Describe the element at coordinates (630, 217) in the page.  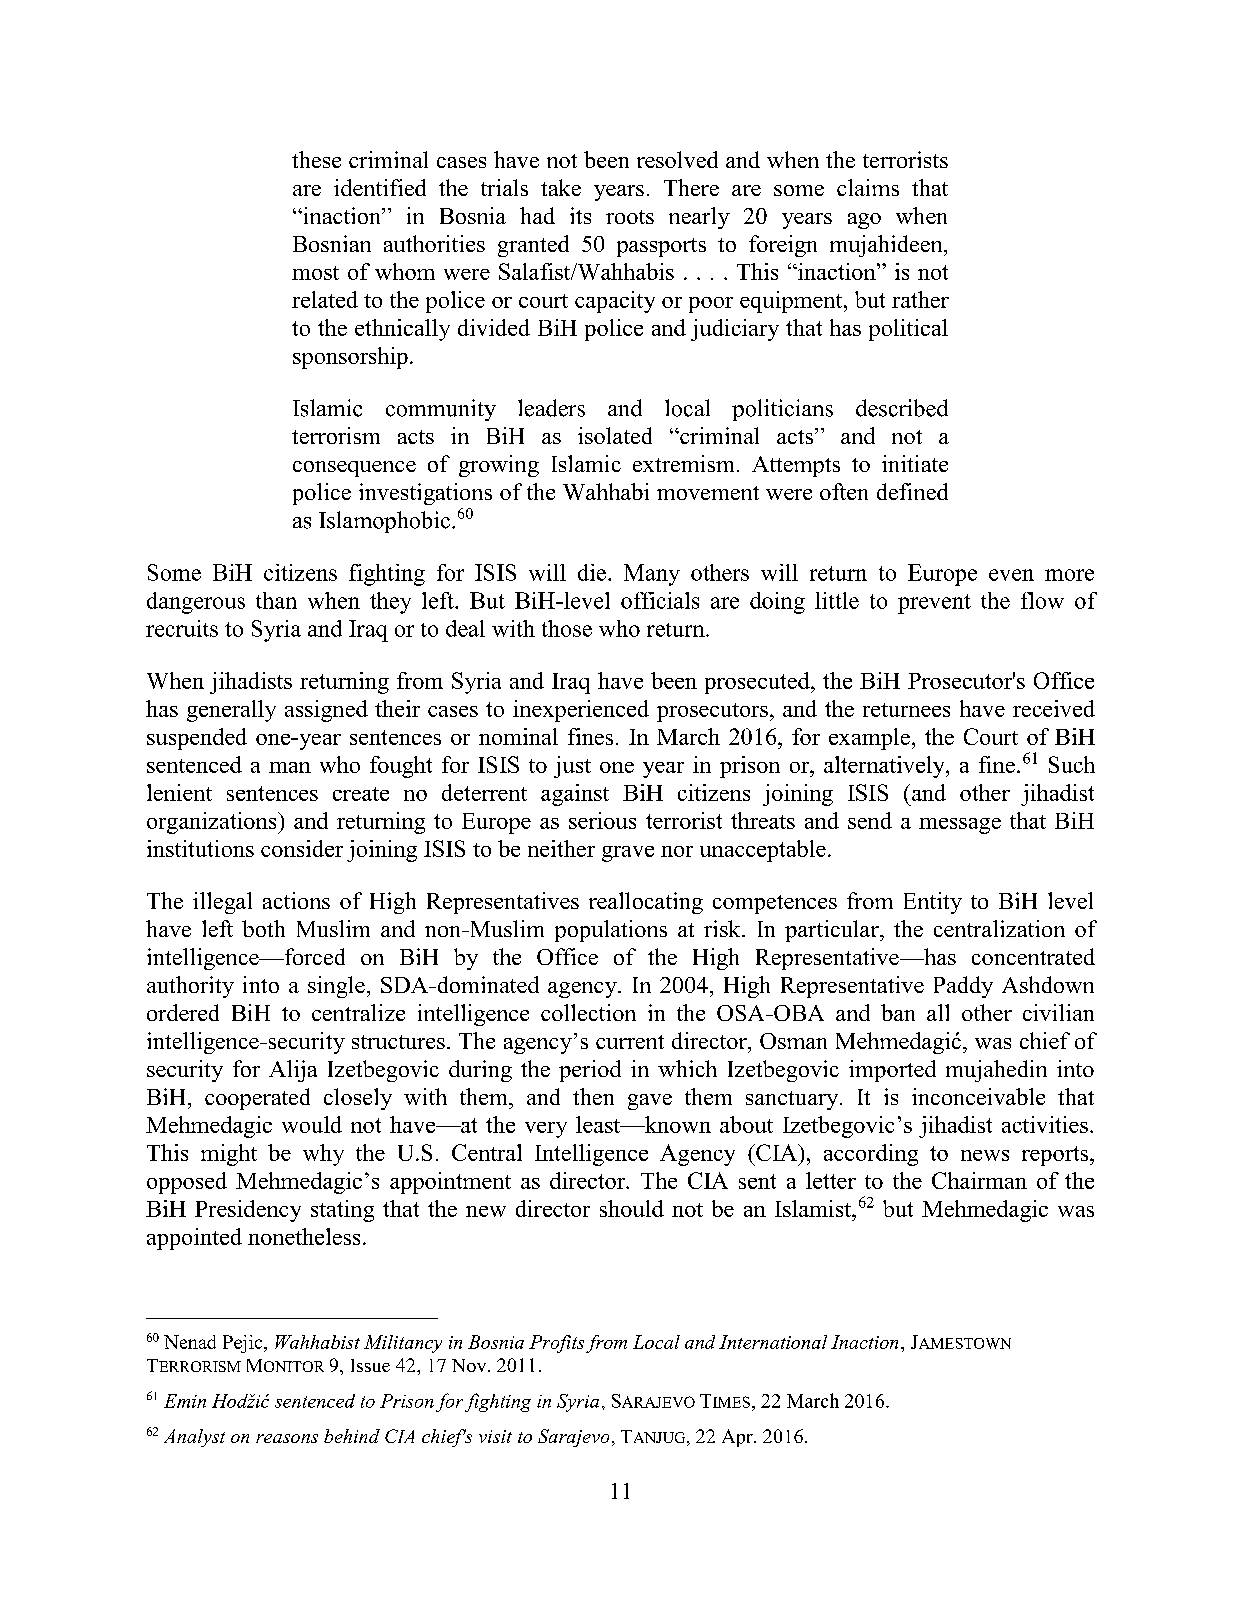
I see `roots` at that location.
